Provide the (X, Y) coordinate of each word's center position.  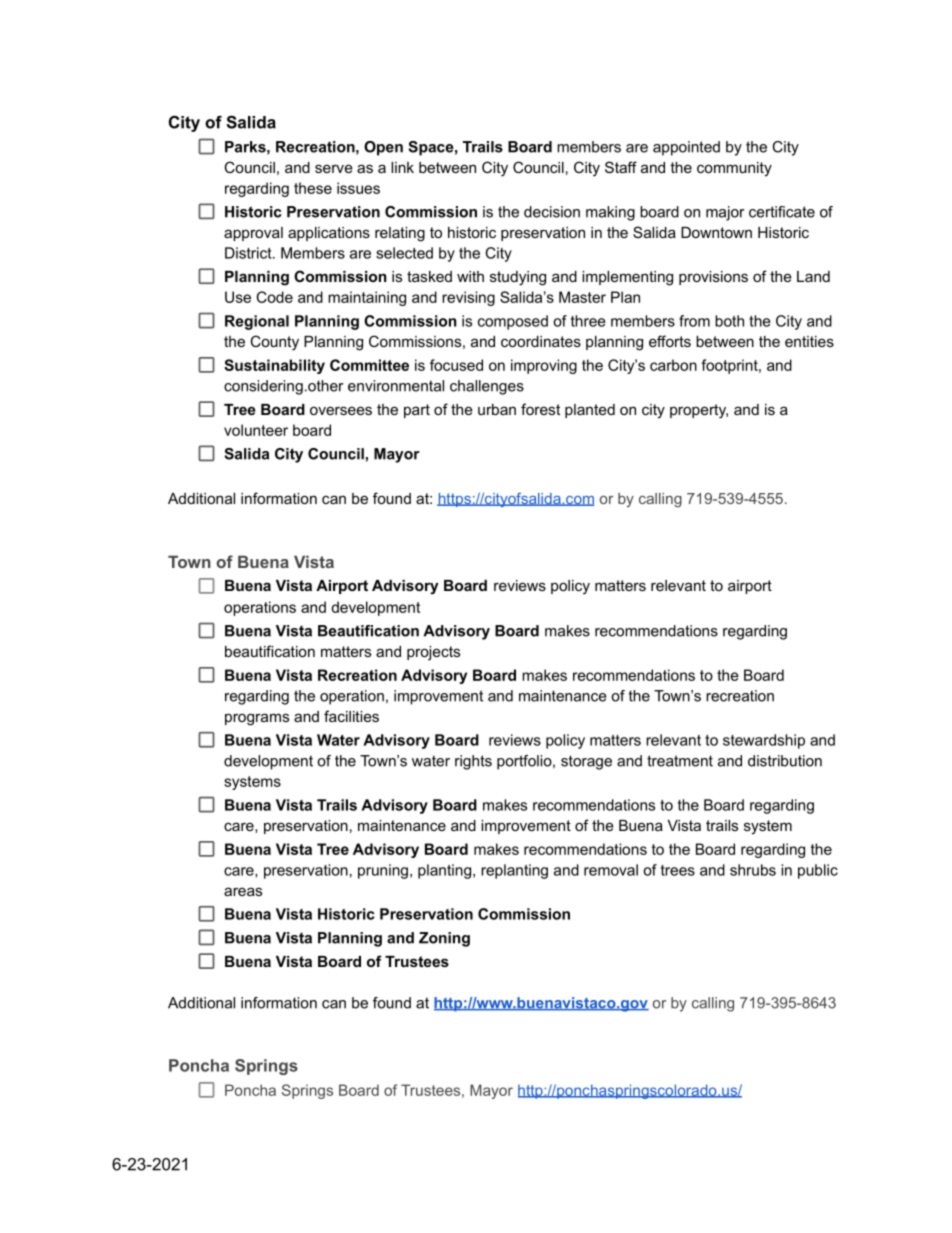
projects (433, 653)
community (734, 169)
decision (552, 212)
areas (243, 891)
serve (334, 168)
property (699, 411)
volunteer (256, 430)
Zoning (444, 939)
